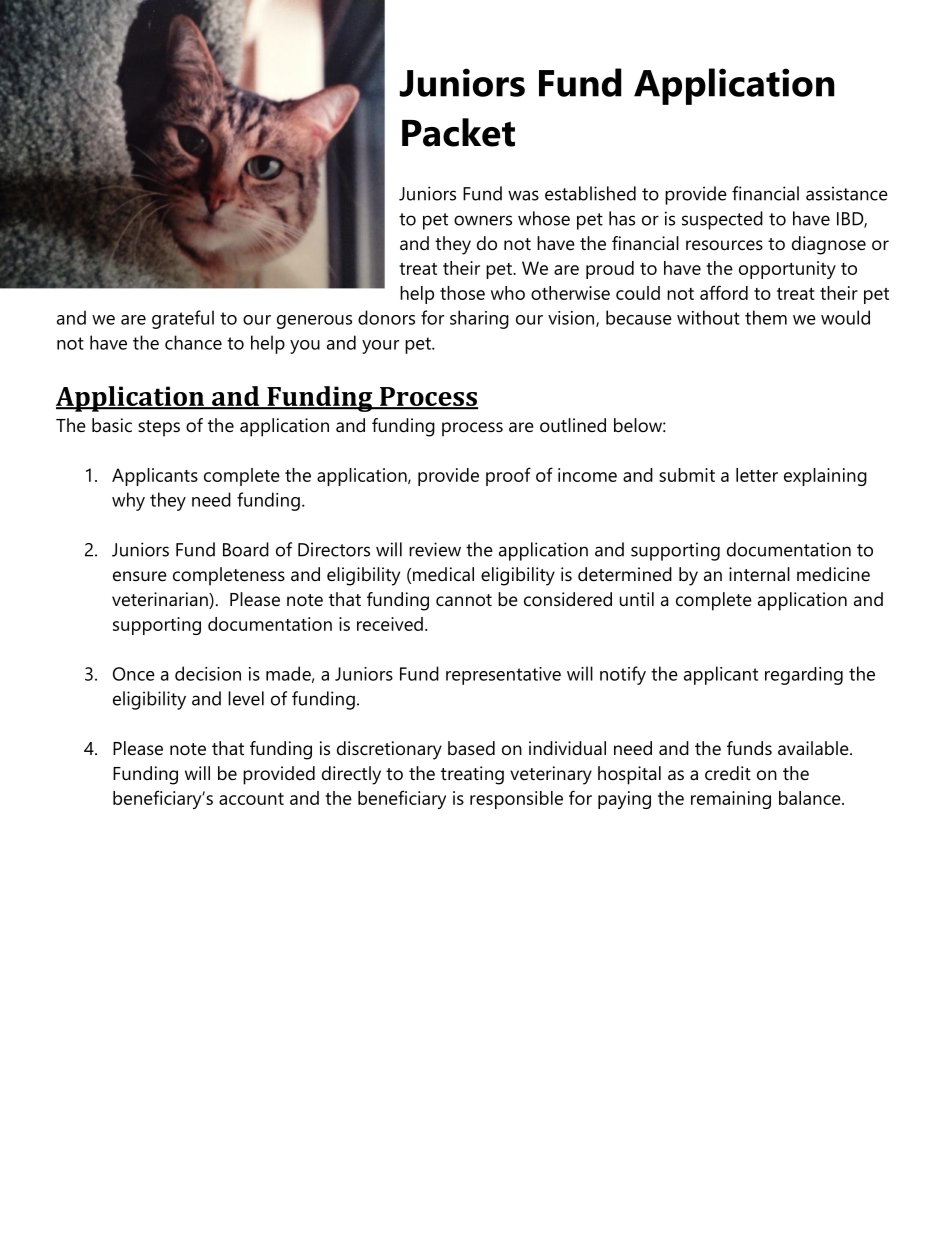  What do you see at coordinates (757, 475) in the screenshot?
I see `letter` at bounding box center [757, 475].
